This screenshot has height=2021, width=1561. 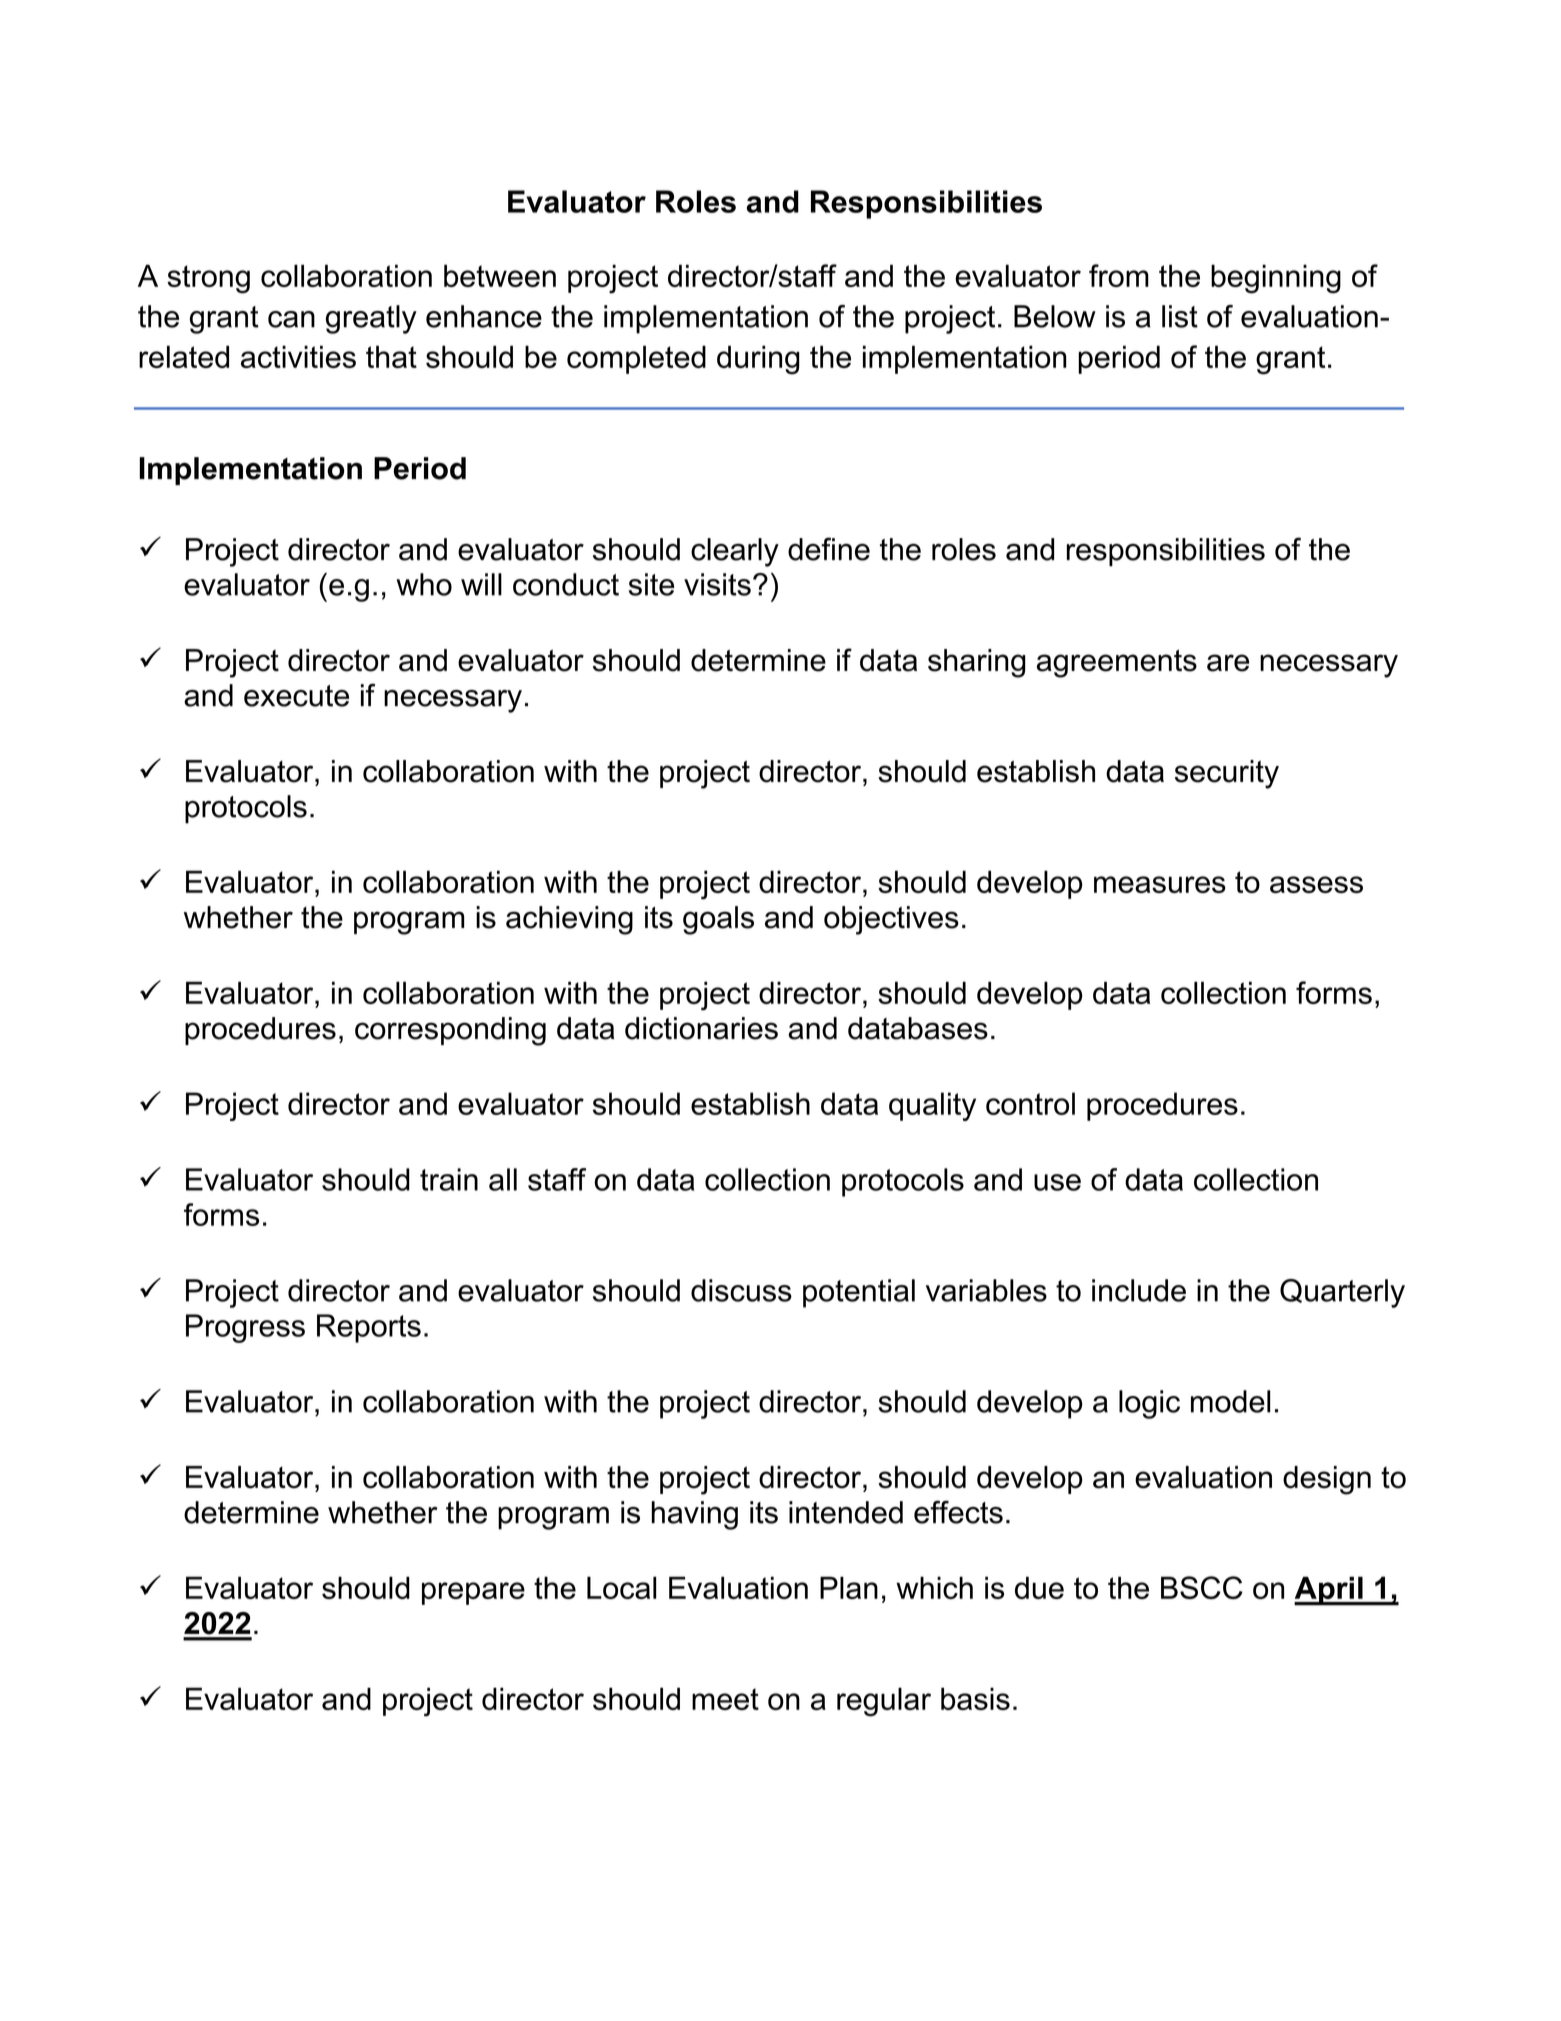 I want to click on April, so click(x=1329, y=1591).
